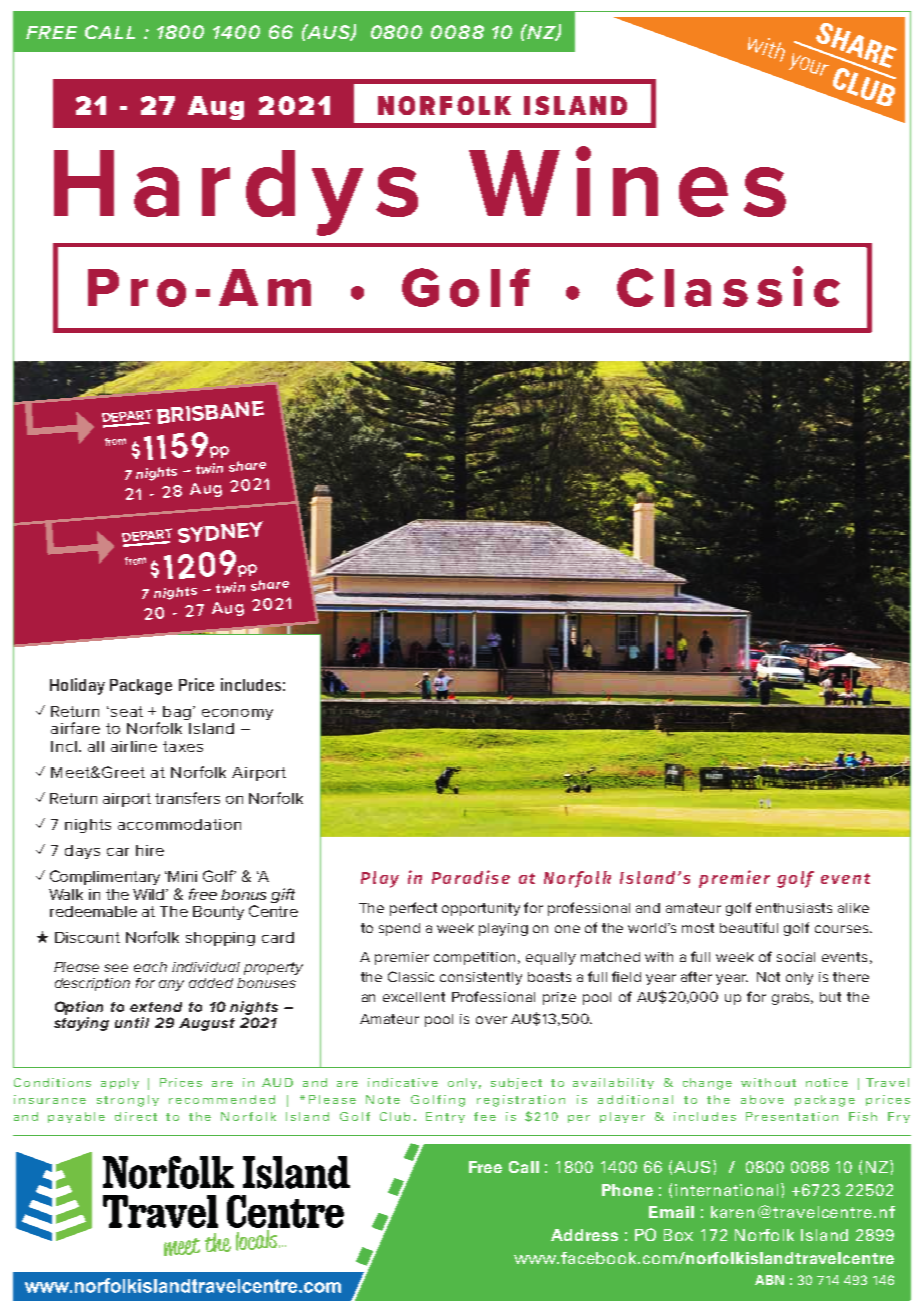  I want to click on enthusiasts, so click(794, 908).
